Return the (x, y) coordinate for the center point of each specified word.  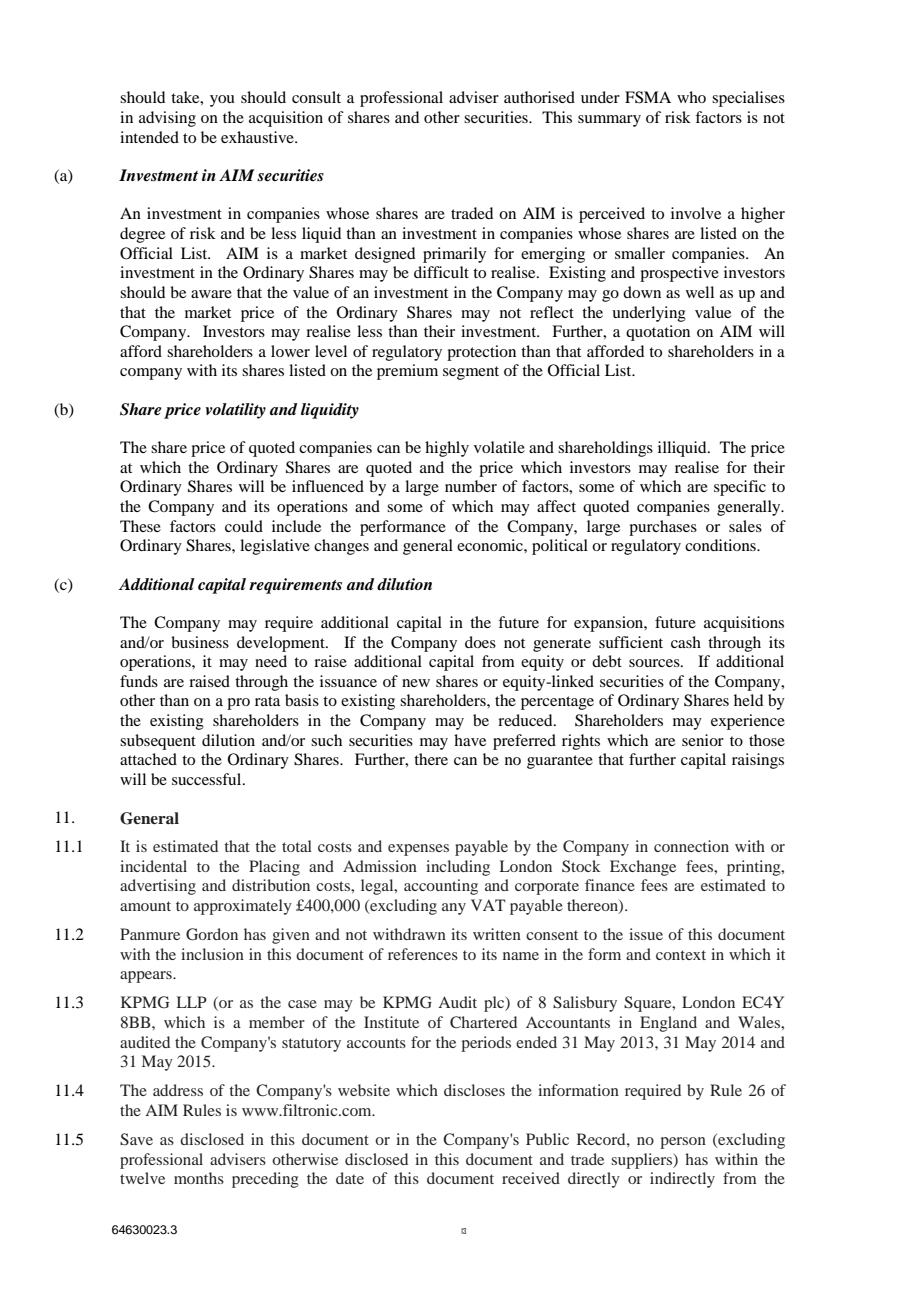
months (199, 1178)
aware (211, 294)
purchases (663, 528)
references (423, 954)
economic (491, 545)
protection (481, 353)
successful (208, 779)
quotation (658, 333)
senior (703, 740)
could (244, 526)
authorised (539, 97)
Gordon (212, 934)
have (470, 740)
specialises (748, 99)
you (222, 101)
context (681, 955)
